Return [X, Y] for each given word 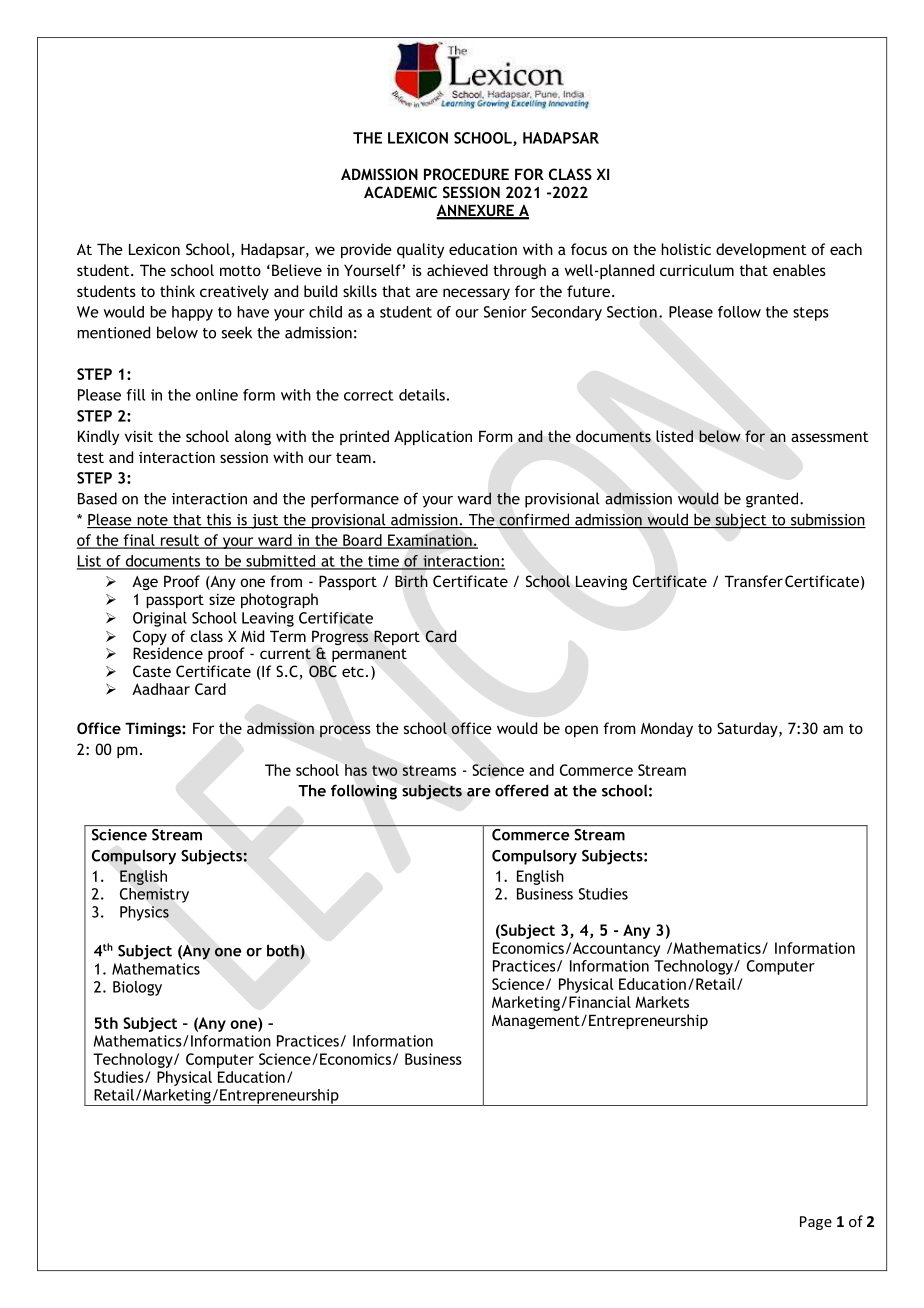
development [761, 251]
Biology [137, 988]
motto [240, 271]
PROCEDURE [466, 174]
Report [397, 638]
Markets [662, 1002]
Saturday [748, 729]
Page [816, 1223]
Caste [152, 671]
